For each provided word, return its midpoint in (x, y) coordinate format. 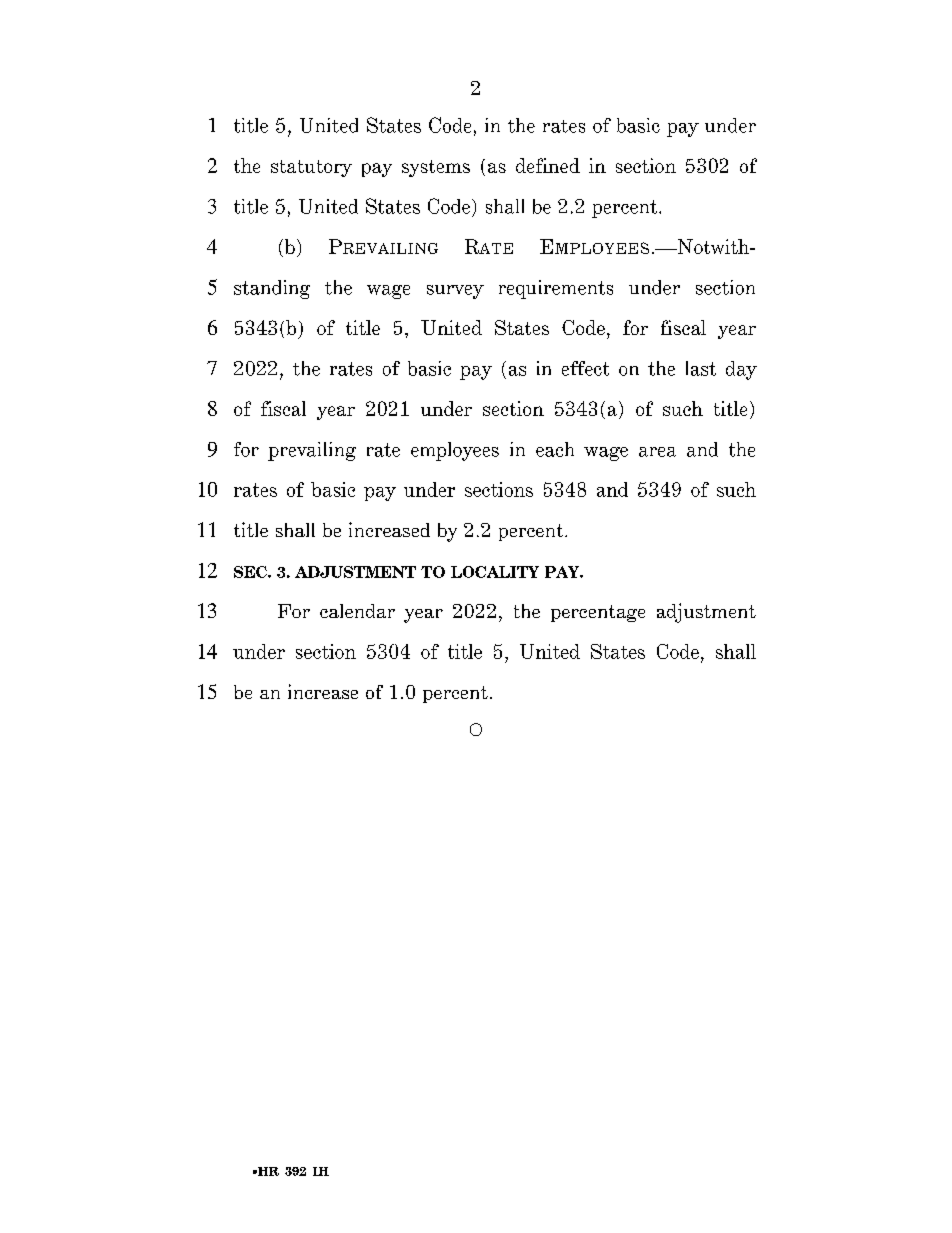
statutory (311, 168)
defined (548, 165)
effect (585, 368)
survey (455, 292)
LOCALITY (495, 572)
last (701, 368)
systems (436, 168)
